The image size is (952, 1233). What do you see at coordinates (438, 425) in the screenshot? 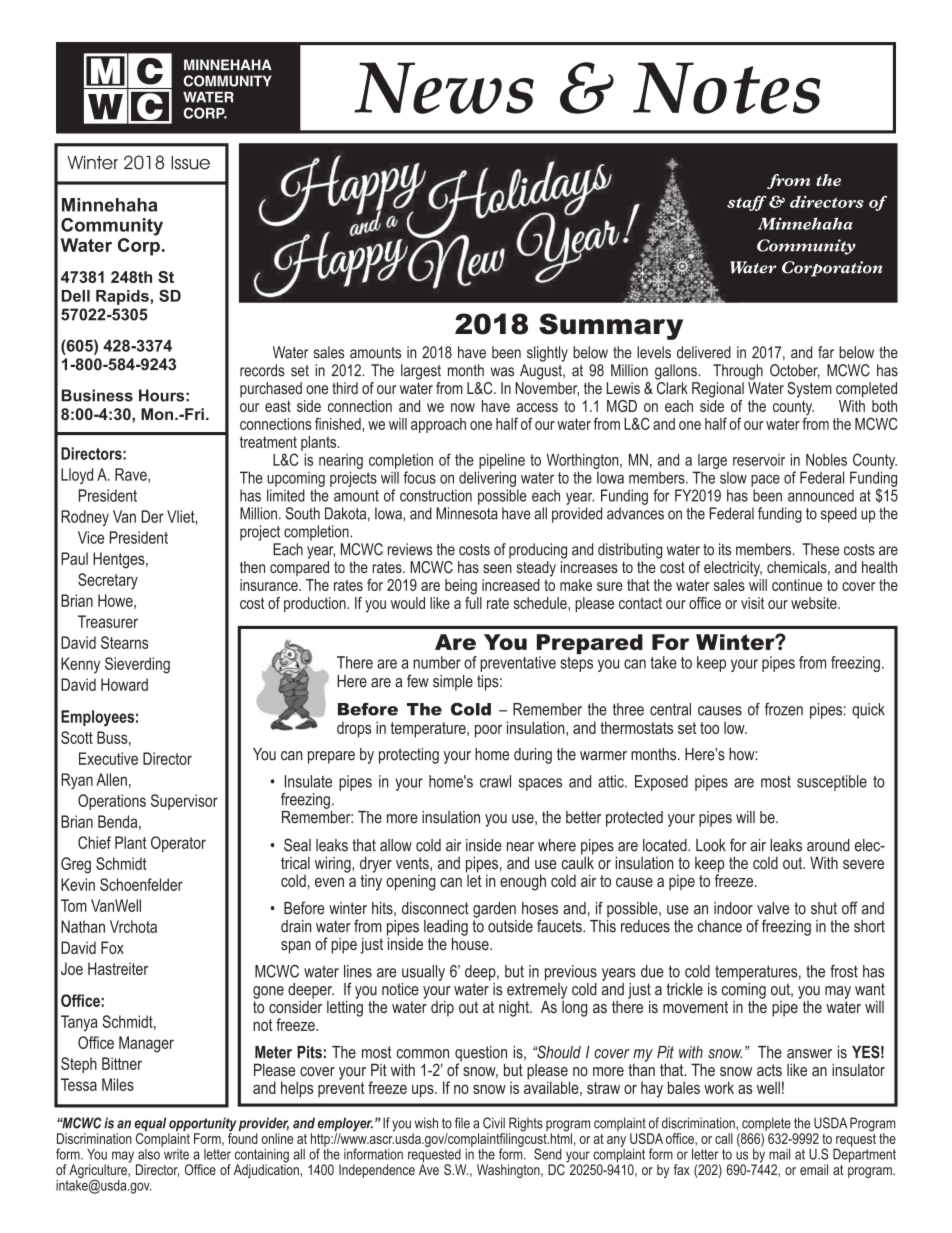
I see `approach` at bounding box center [438, 425].
